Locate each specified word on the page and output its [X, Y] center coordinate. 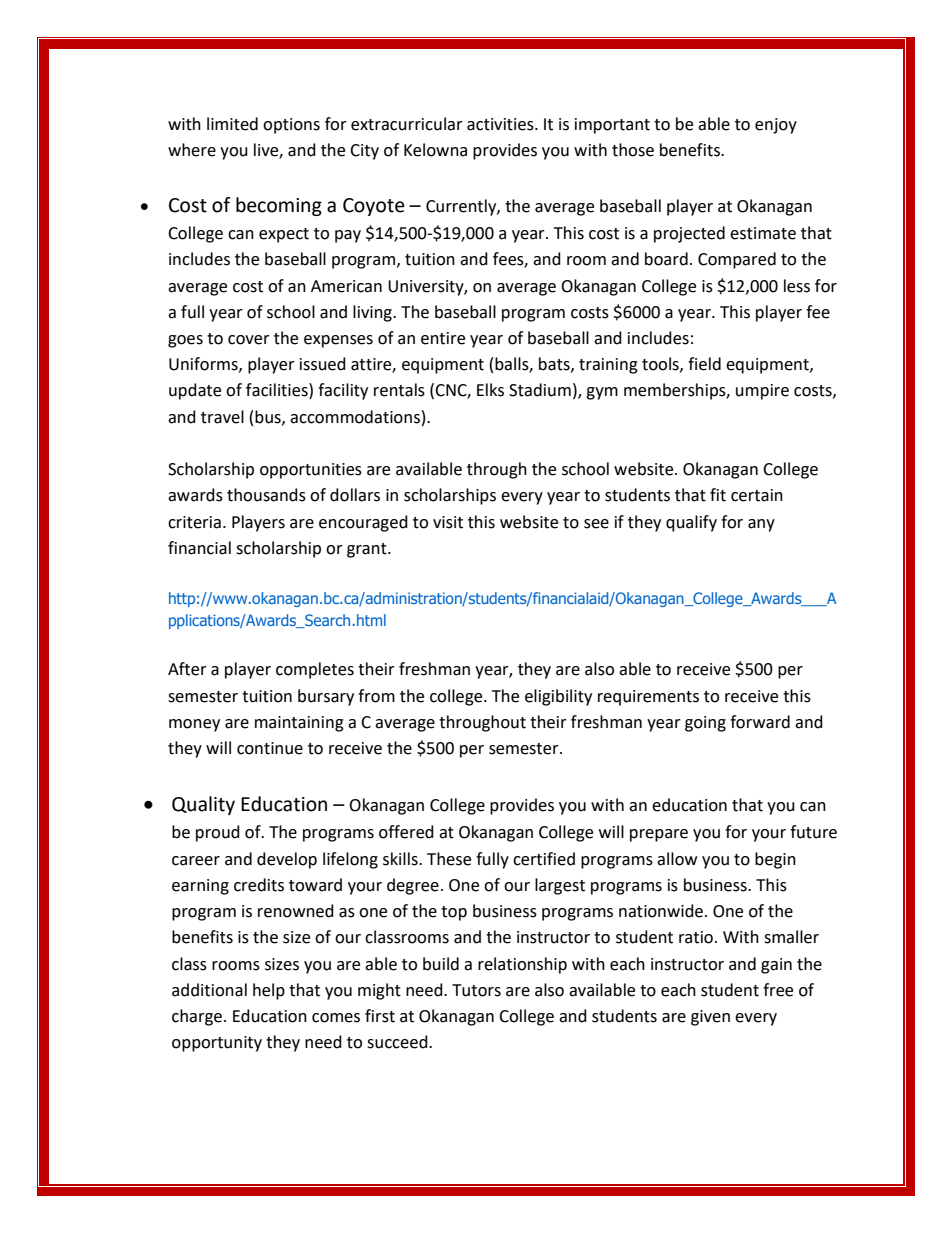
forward [760, 722]
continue [270, 748]
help [269, 991]
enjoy [776, 126]
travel [222, 417]
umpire [762, 392]
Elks [490, 390]
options [291, 126]
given [710, 1018]
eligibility [558, 697]
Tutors [476, 990]
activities [501, 124]
